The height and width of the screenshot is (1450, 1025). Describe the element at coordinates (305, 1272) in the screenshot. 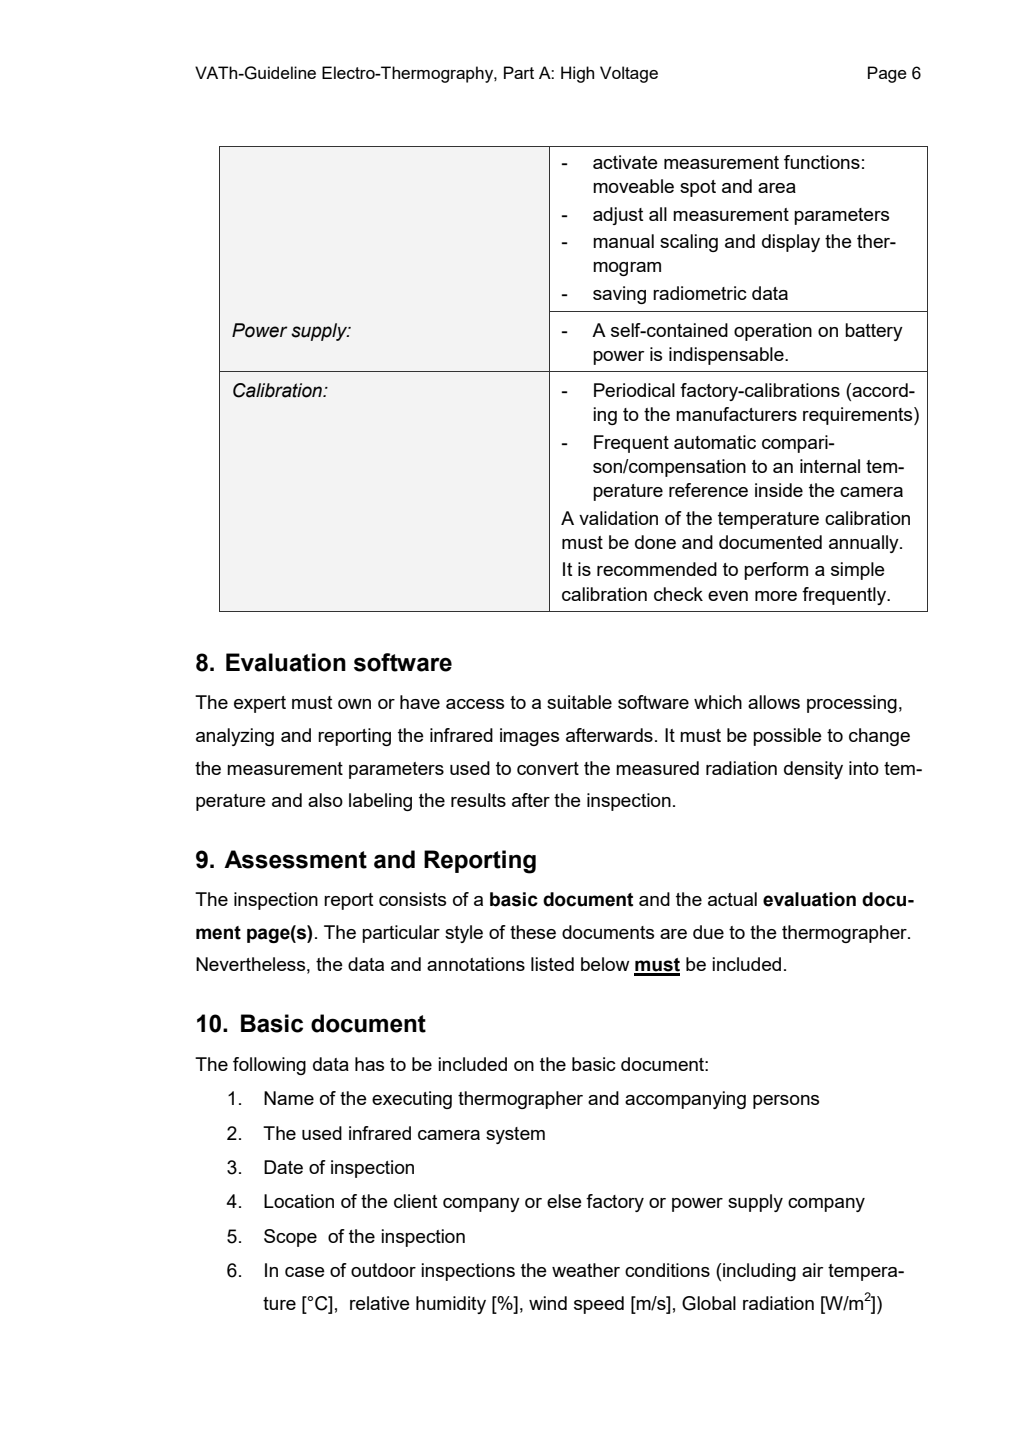

I see `case` at that location.
